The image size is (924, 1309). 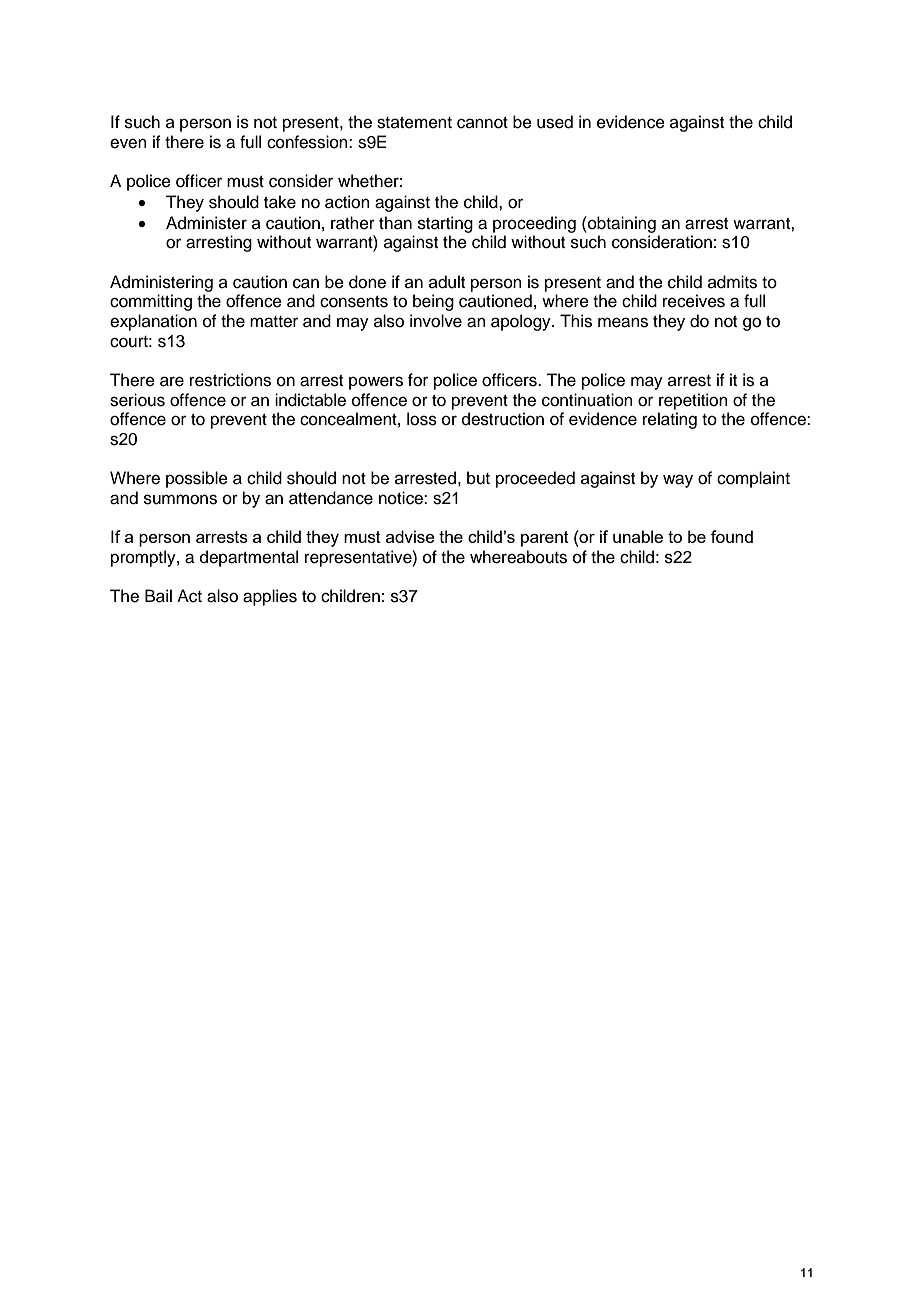 I want to click on restrictions, so click(x=230, y=380).
